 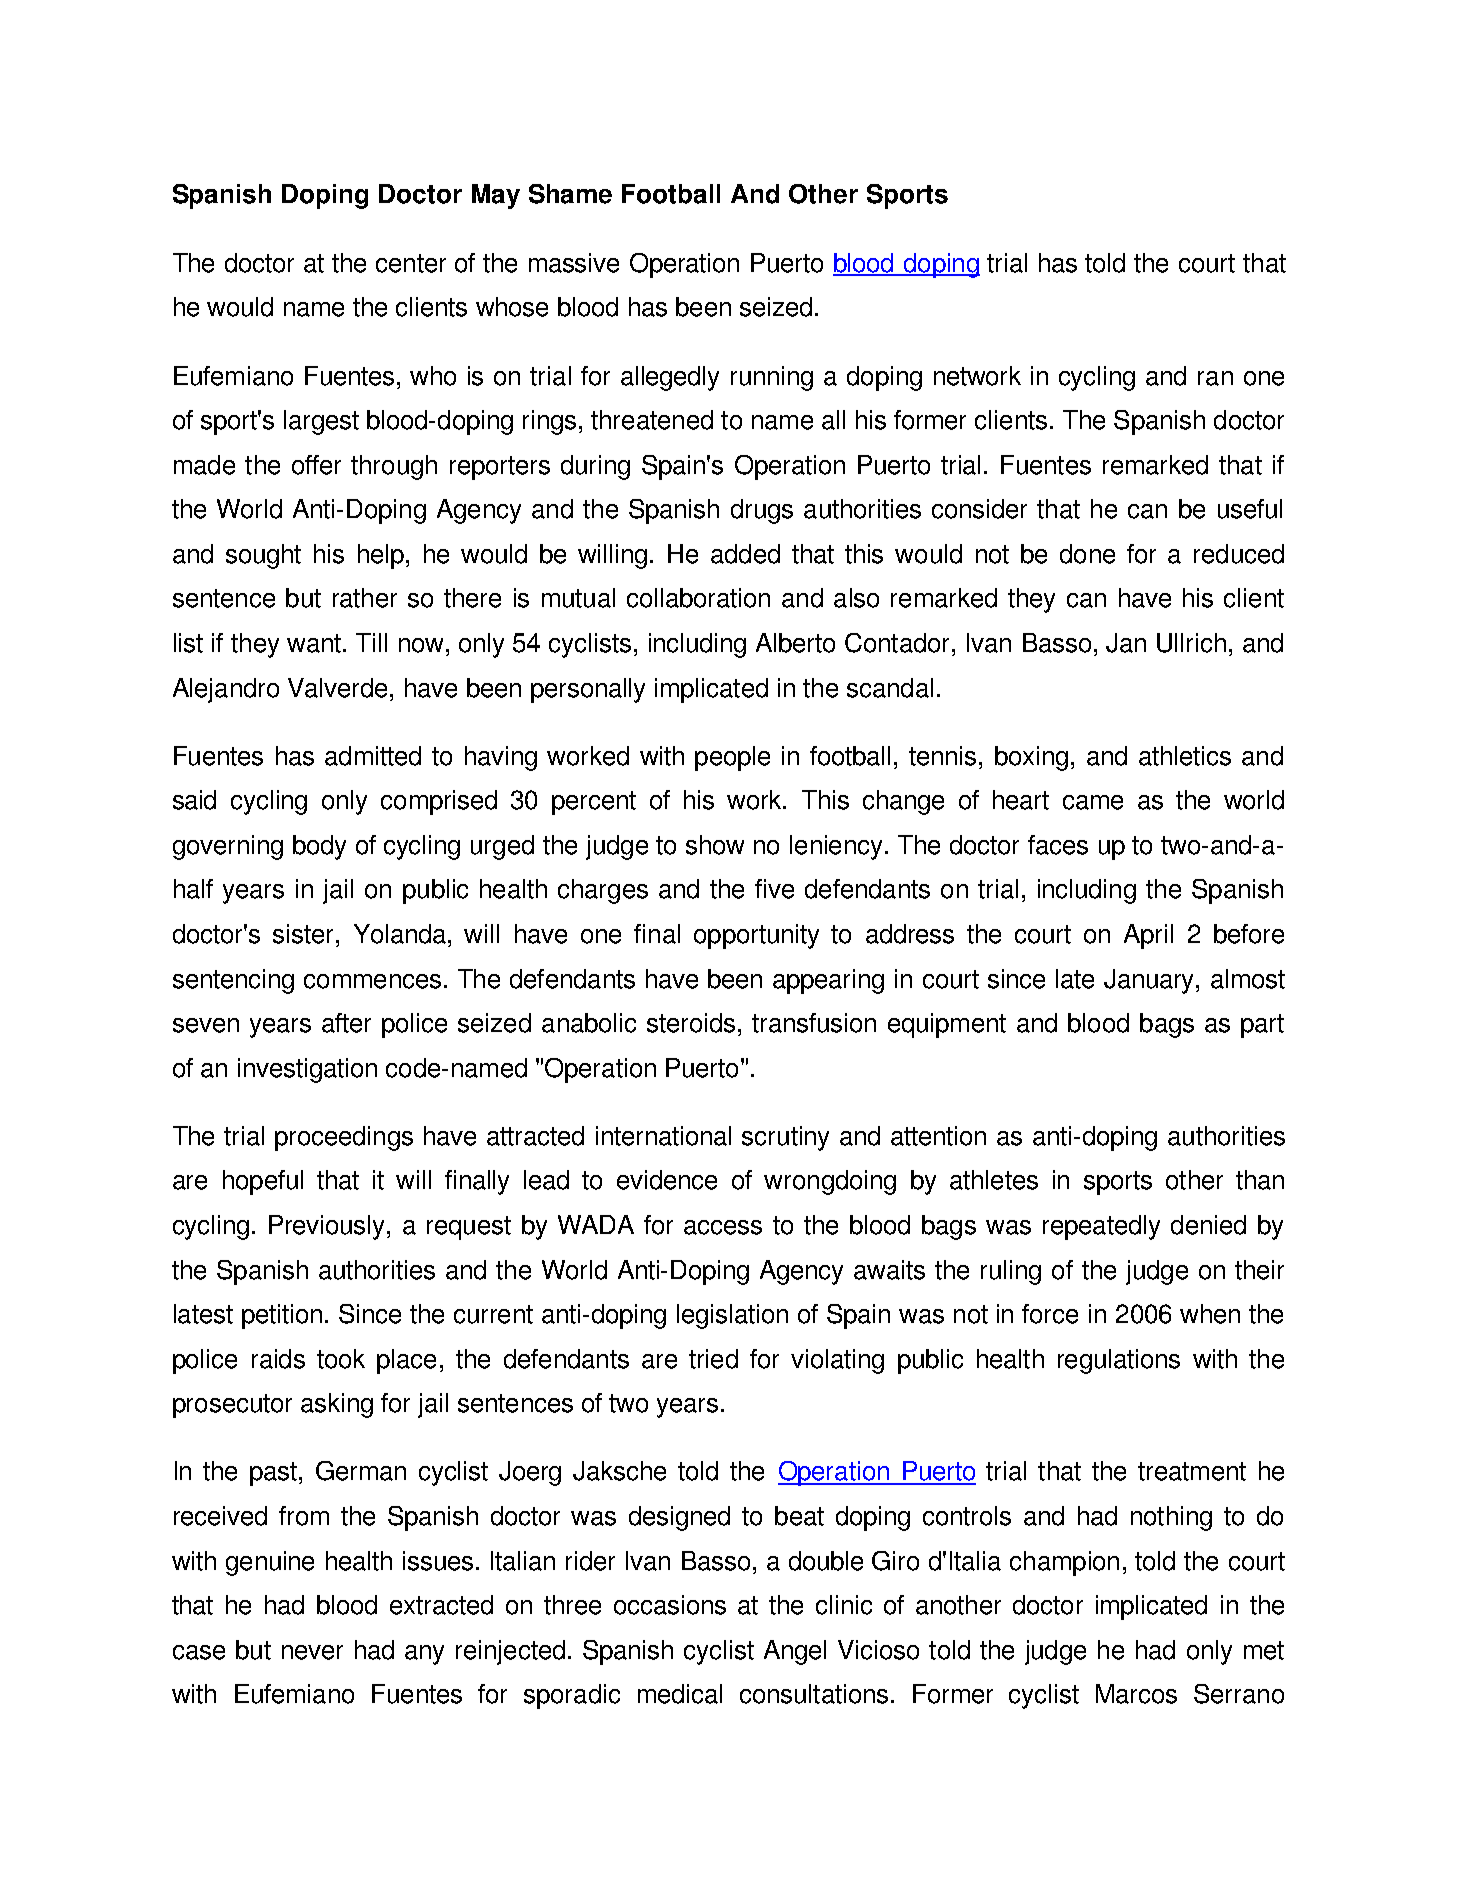 I want to click on opportunity, so click(x=756, y=936).
